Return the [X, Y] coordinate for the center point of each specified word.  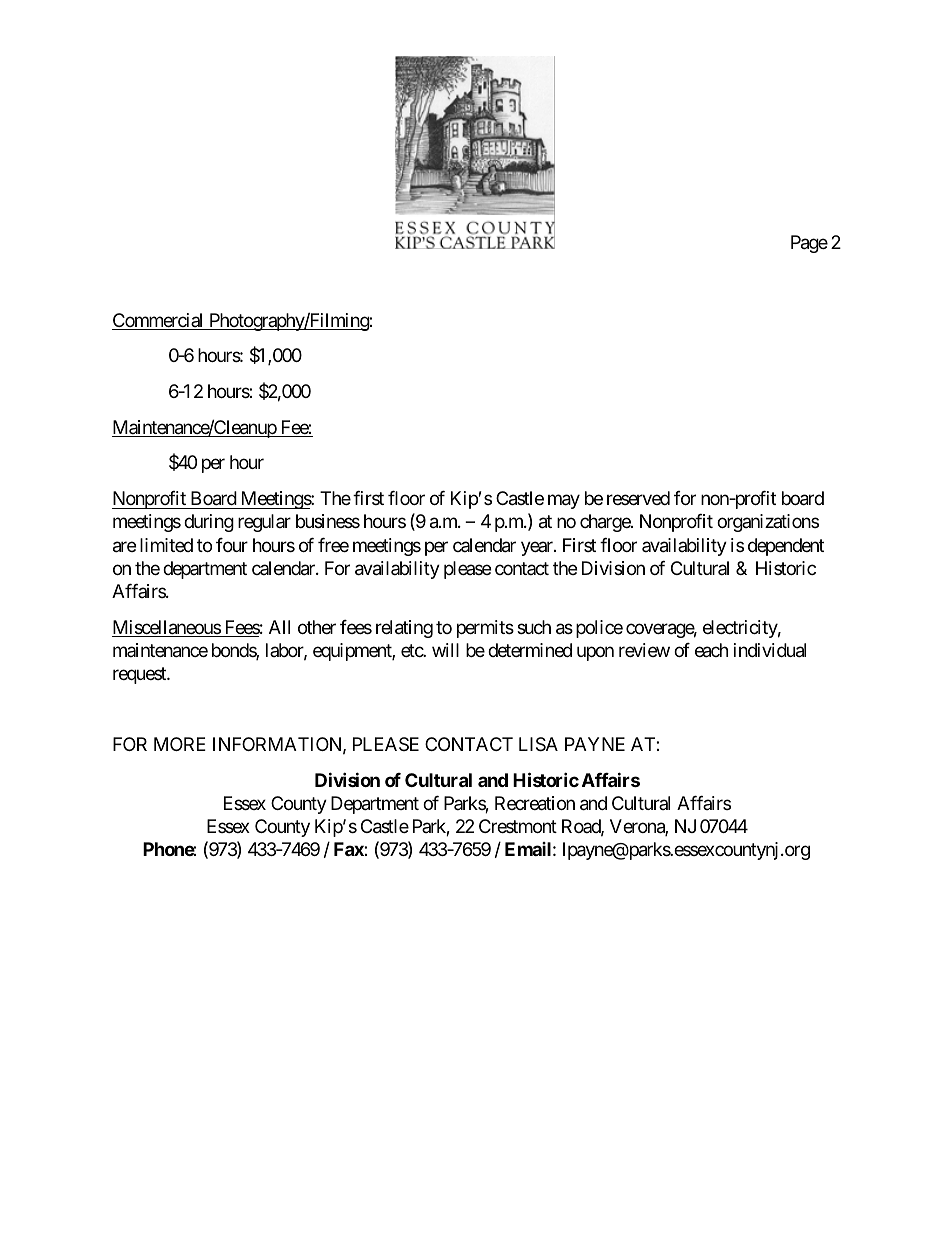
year [538, 548]
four [232, 545]
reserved [638, 498]
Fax [349, 849]
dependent [786, 547]
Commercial [159, 321]
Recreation [535, 803]
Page [809, 244]
